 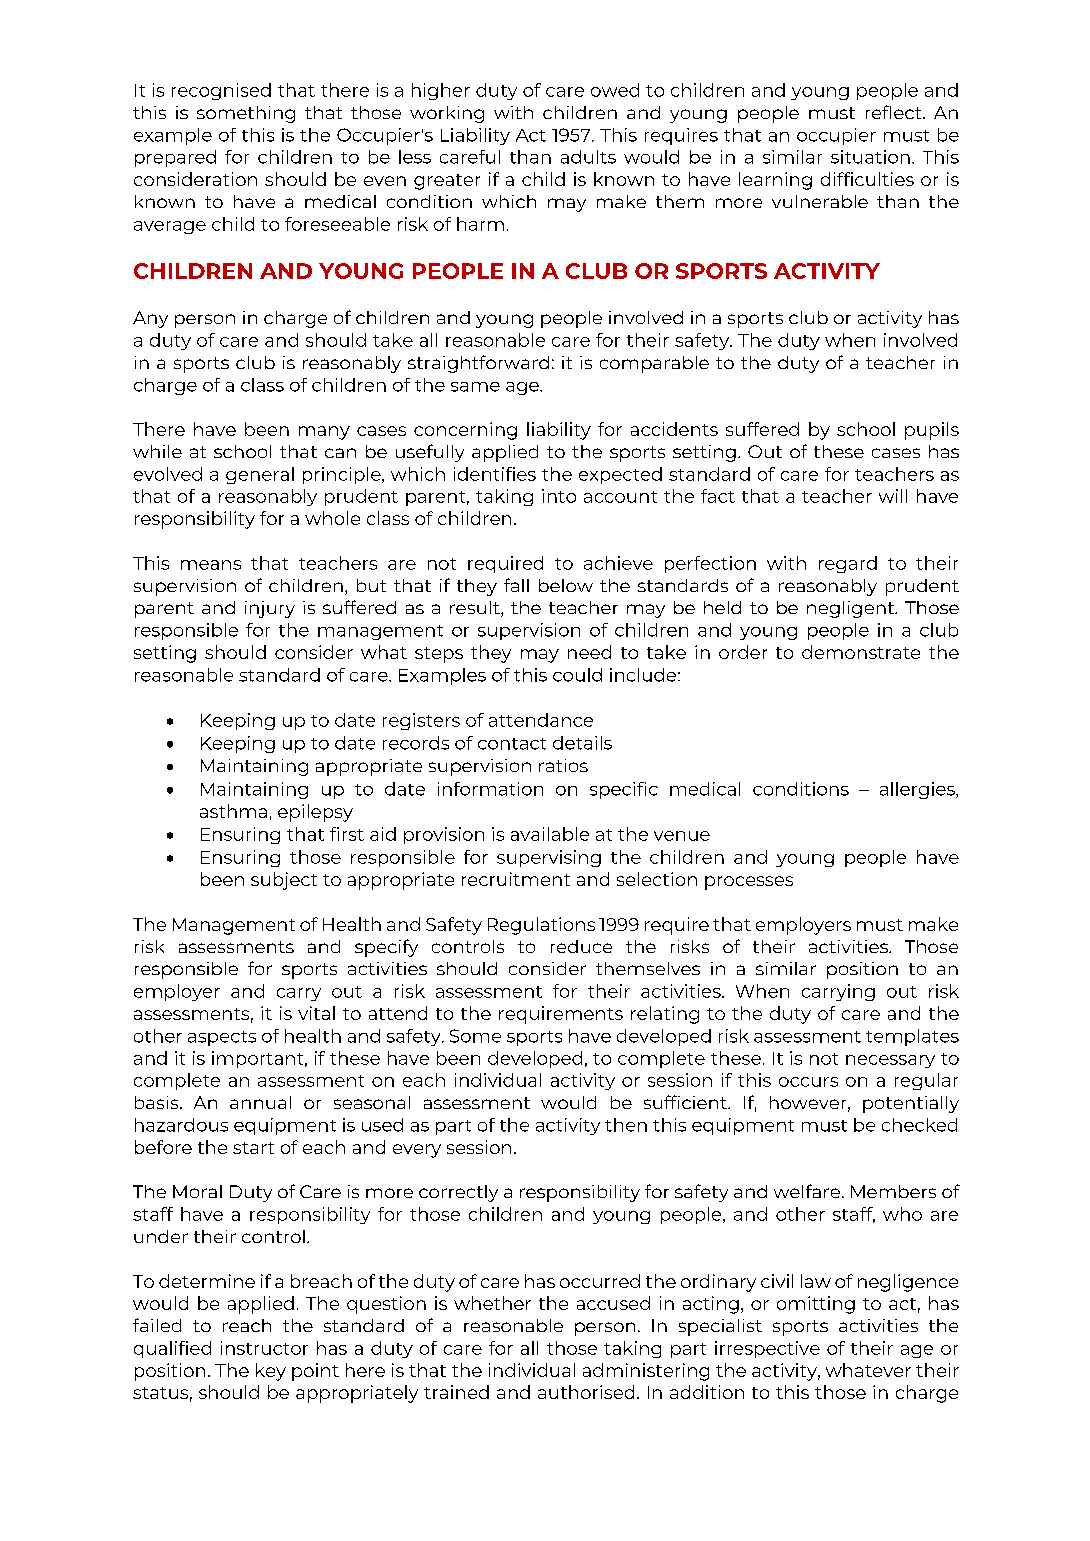 What do you see at coordinates (260, 475) in the screenshot?
I see `general` at bounding box center [260, 475].
